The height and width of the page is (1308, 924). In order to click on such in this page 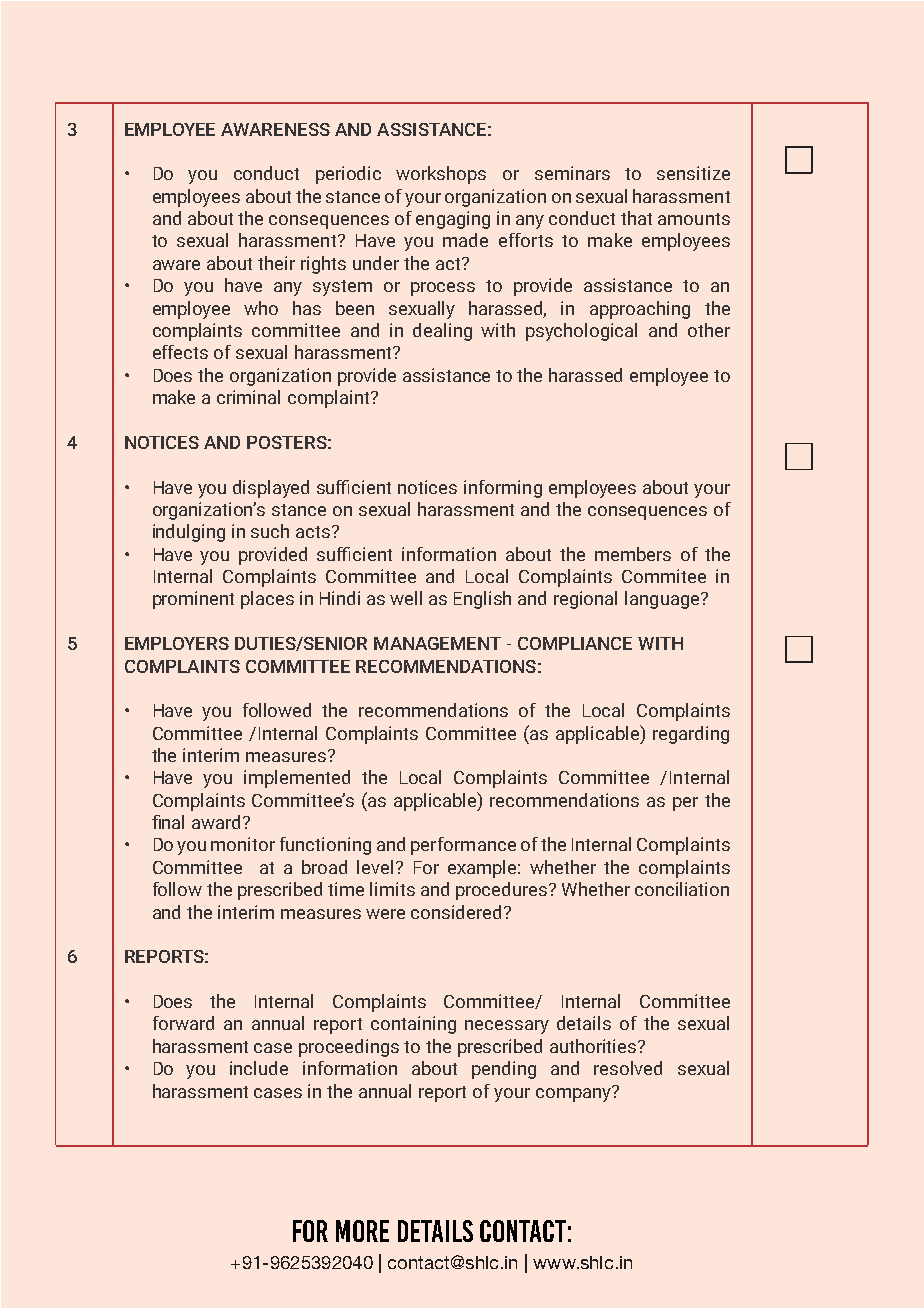, I will do `click(270, 531)`.
